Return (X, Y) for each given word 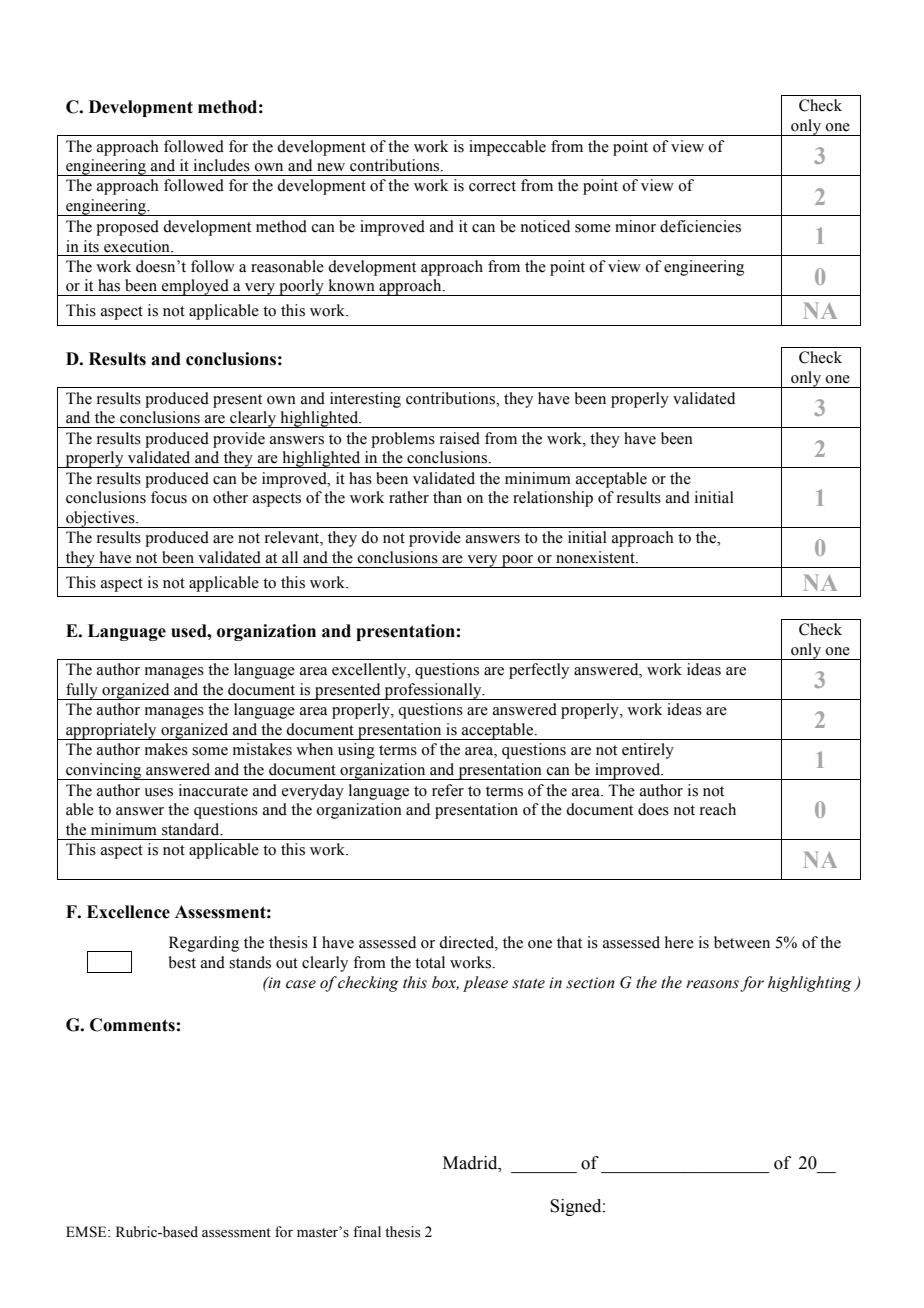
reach (718, 809)
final (367, 1231)
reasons (712, 984)
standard (192, 829)
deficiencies (700, 226)
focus (169, 497)
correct (492, 186)
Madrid (471, 1163)
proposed (127, 228)
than (447, 497)
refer (448, 790)
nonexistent (596, 557)
